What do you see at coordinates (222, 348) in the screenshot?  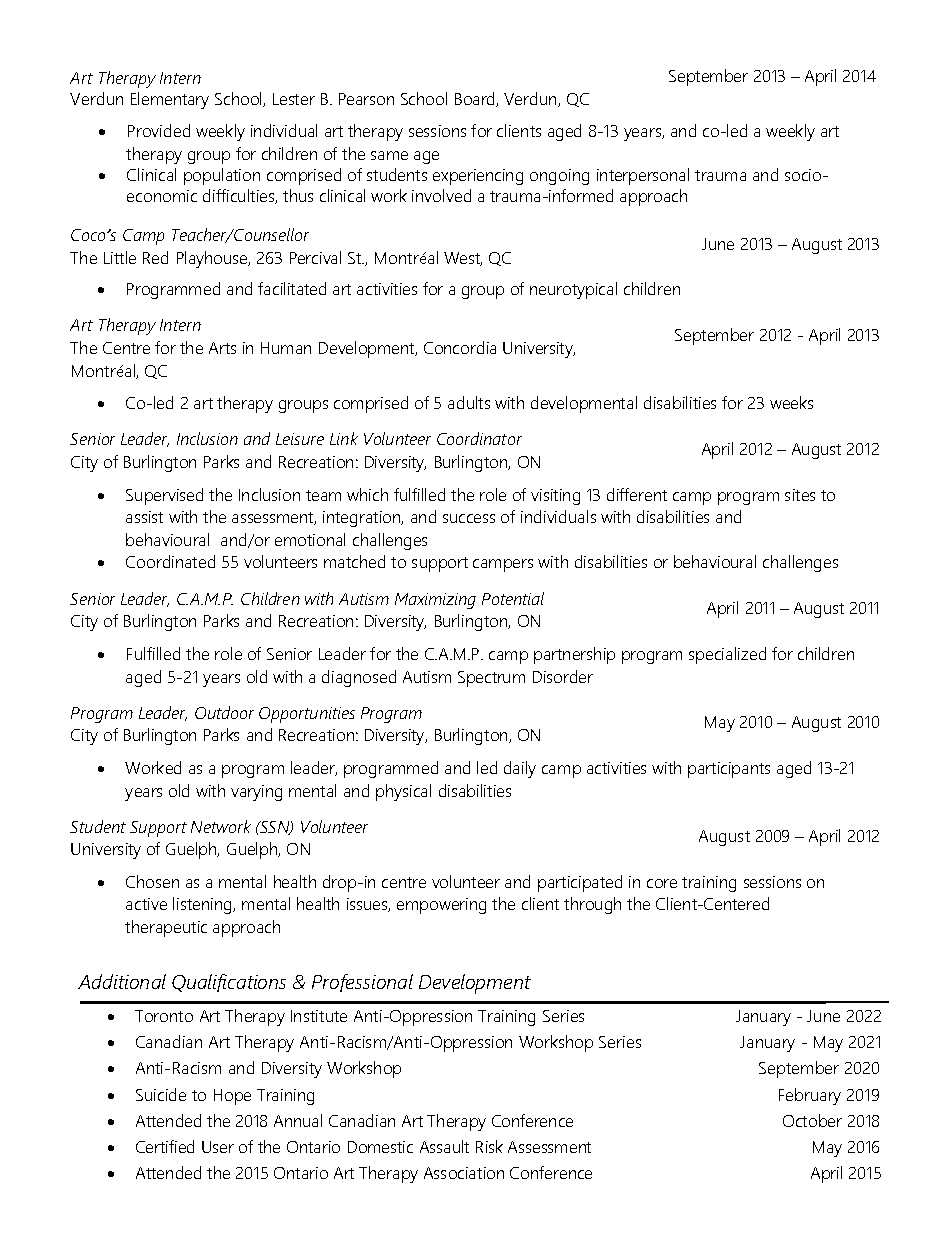 I see `Arts` at bounding box center [222, 348].
